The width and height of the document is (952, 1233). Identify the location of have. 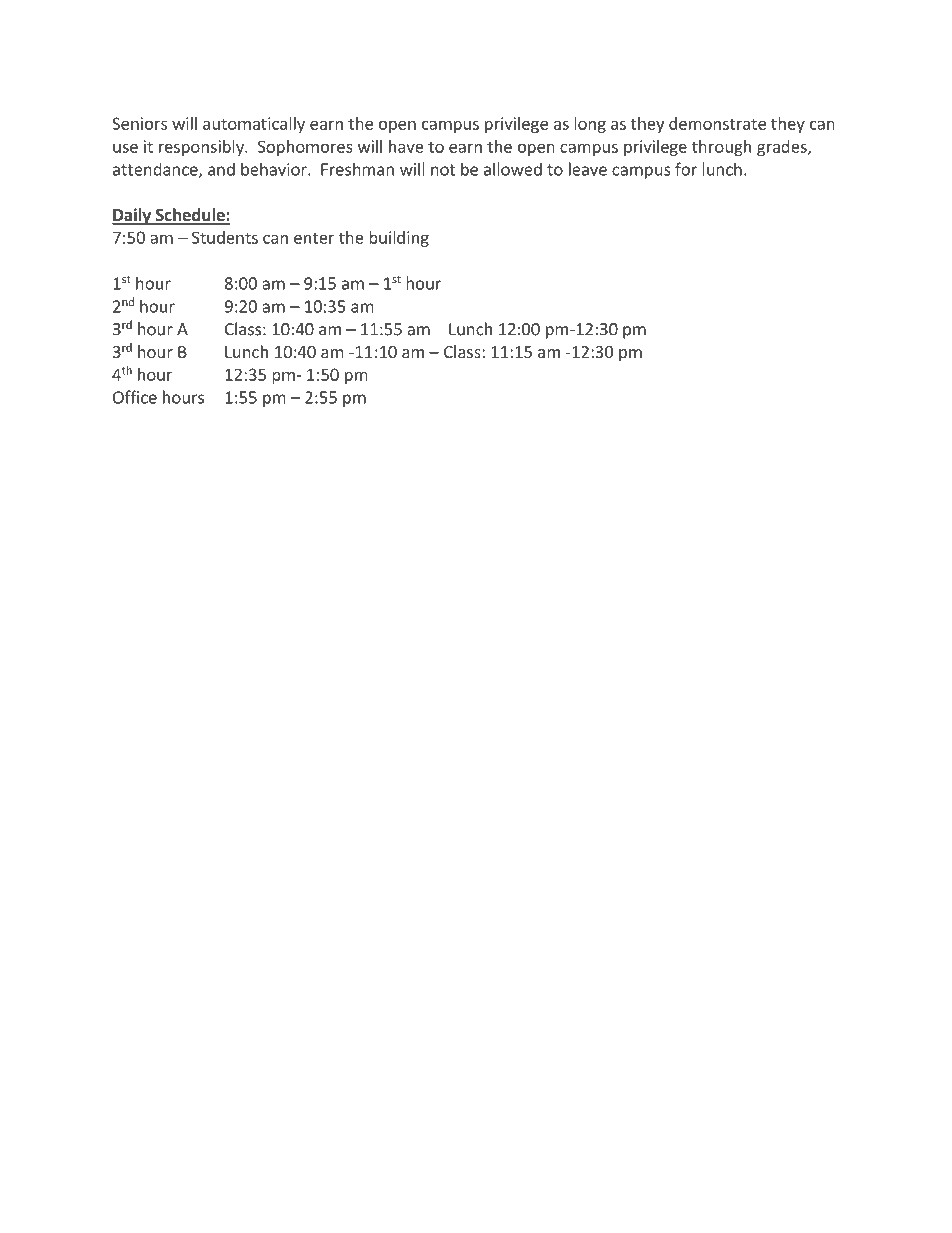
(406, 146).
